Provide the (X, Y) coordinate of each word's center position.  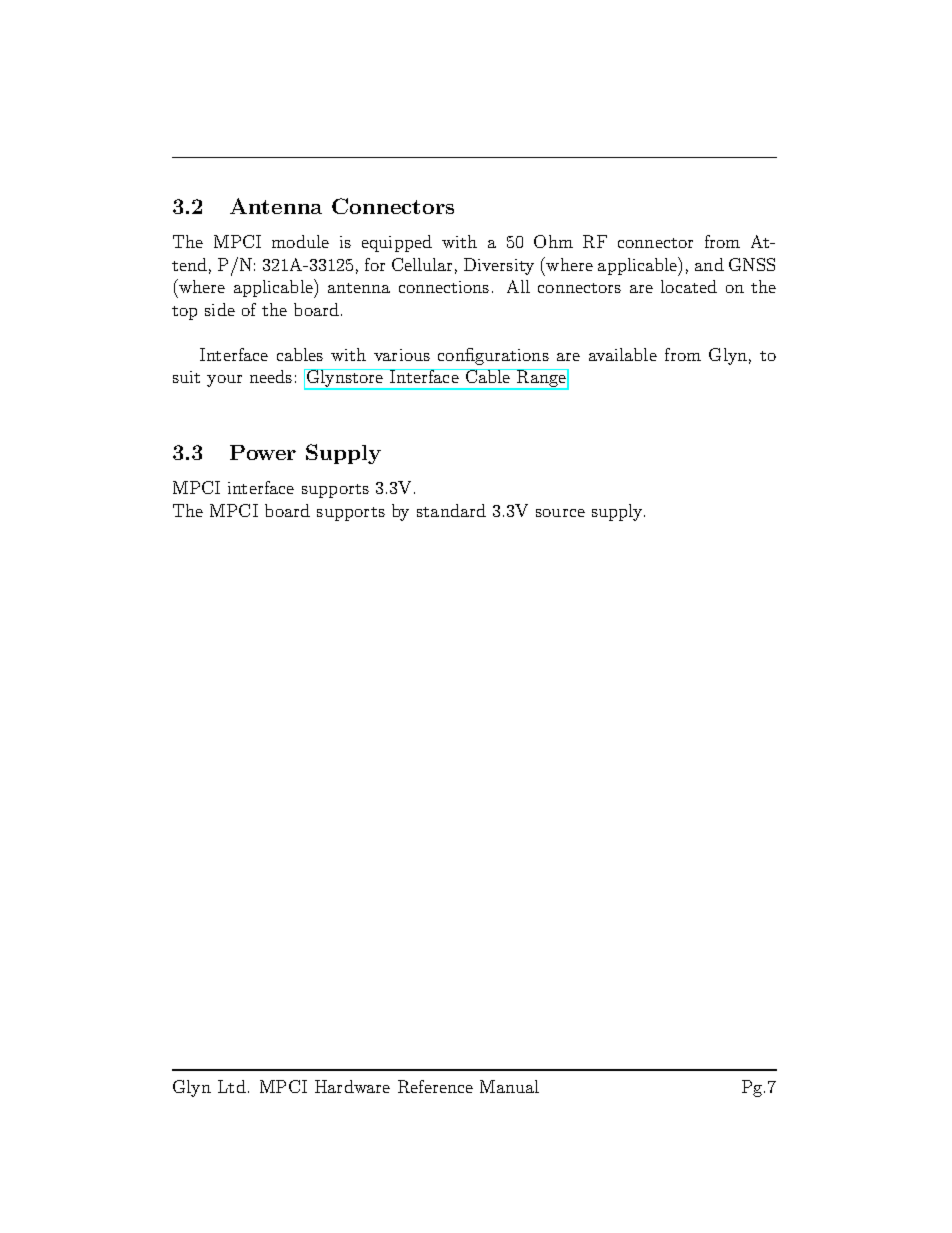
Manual (509, 1086)
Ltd (232, 1086)
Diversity (499, 266)
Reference (435, 1086)
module (300, 241)
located (689, 286)
